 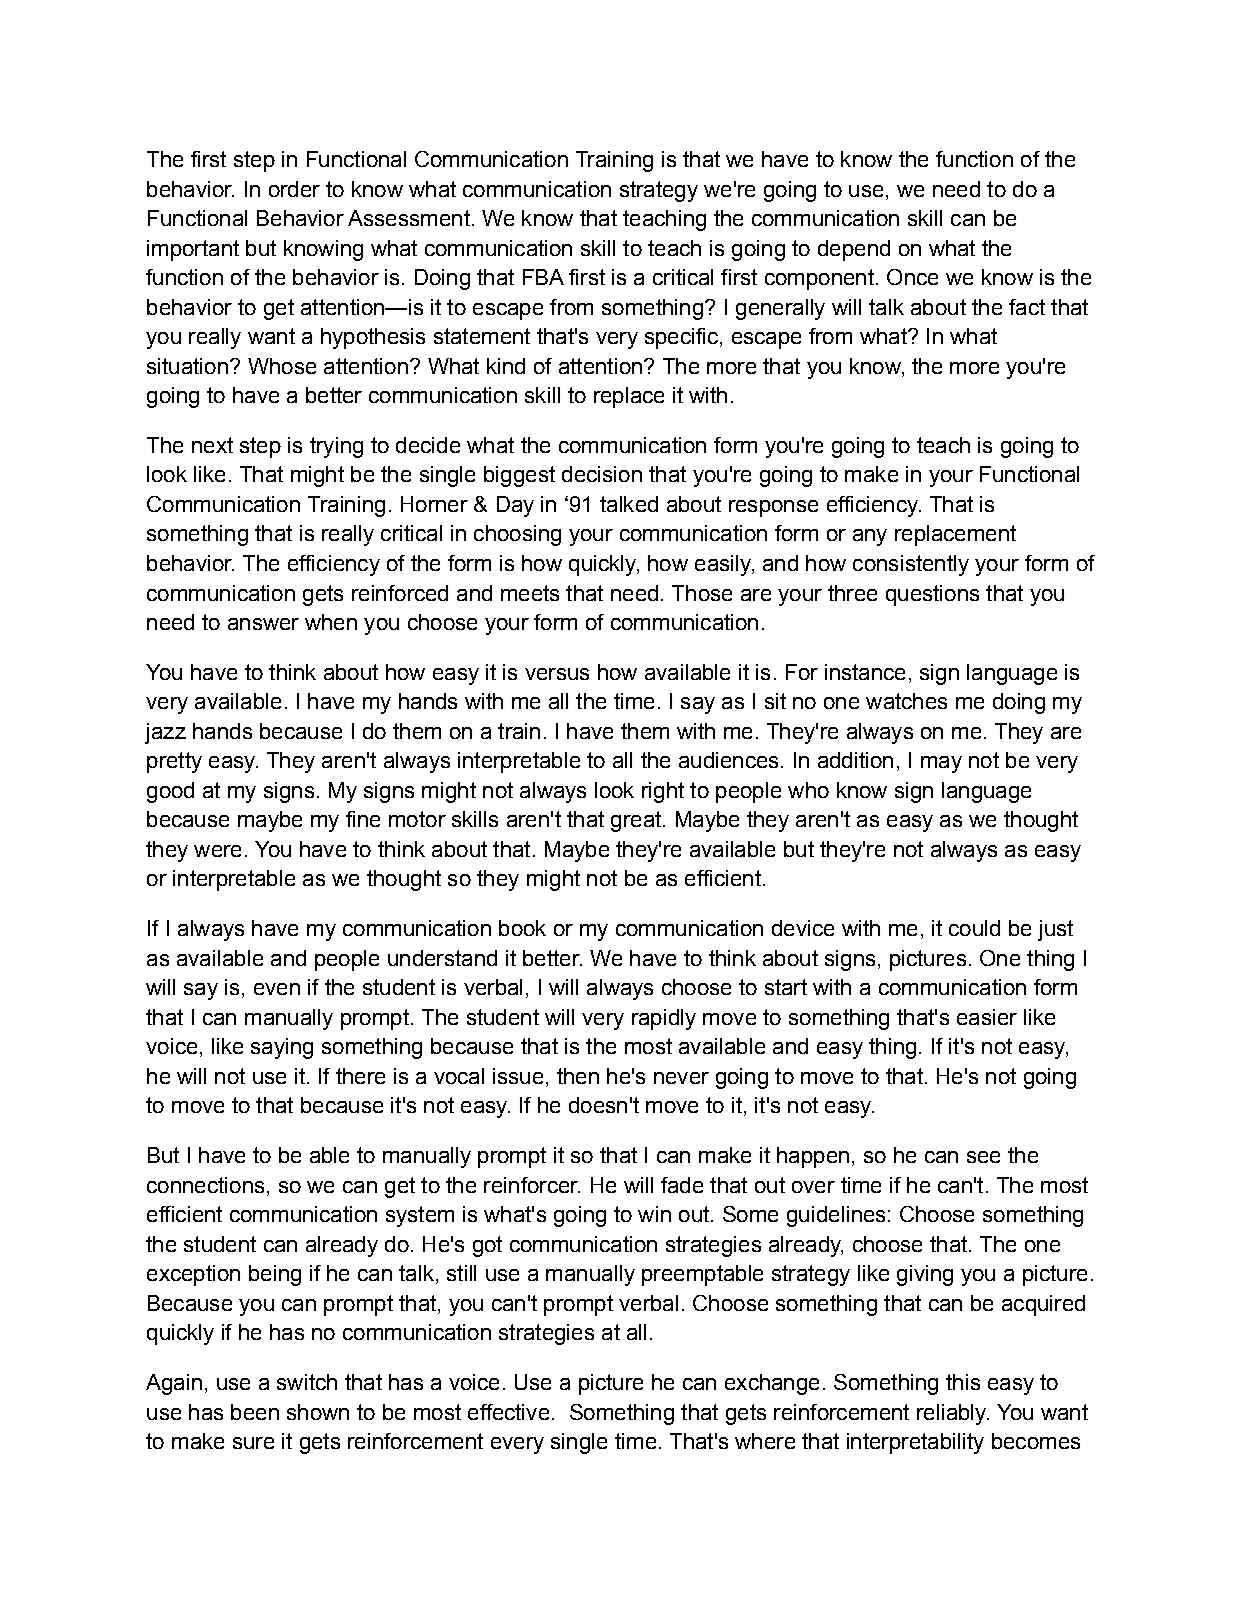 What do you see at coordinates (336, 447) in the screenshot?
I see `trying` at bounding box center [336, 447].
